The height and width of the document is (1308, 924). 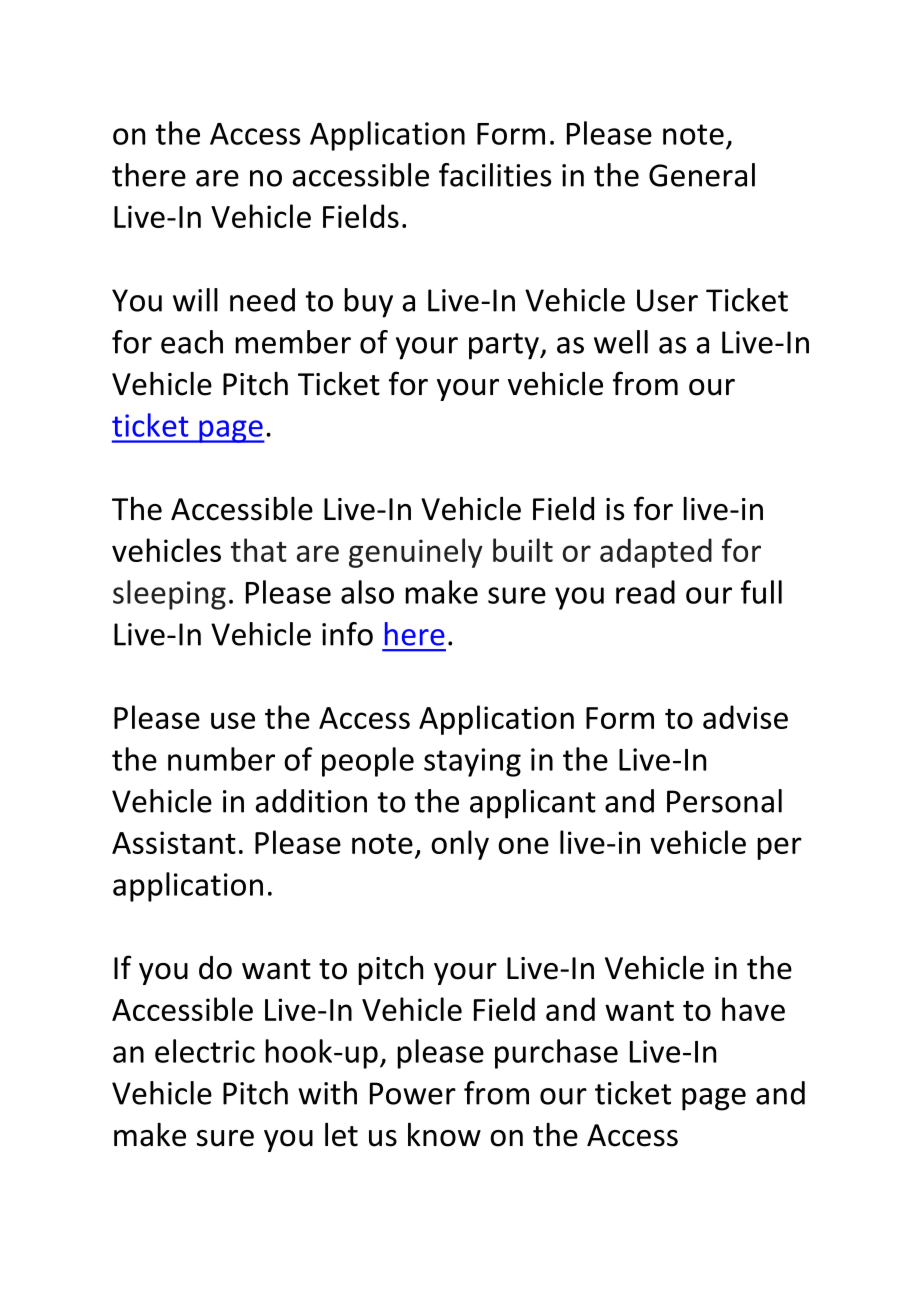 I want to click on facilities, so click(x=495, y=175).
